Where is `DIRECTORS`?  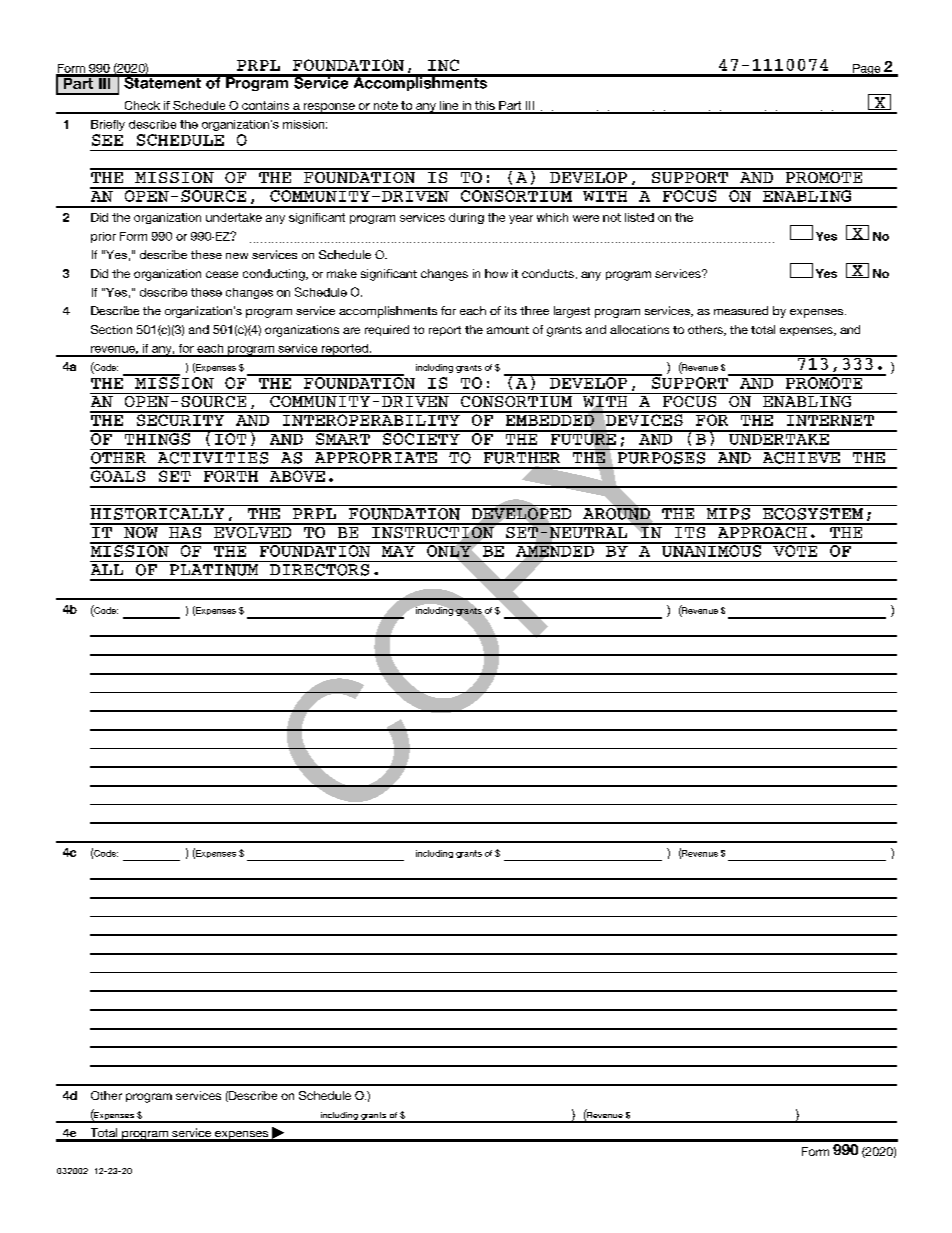 DIRECTORS is located at coordinates (320, 568).
